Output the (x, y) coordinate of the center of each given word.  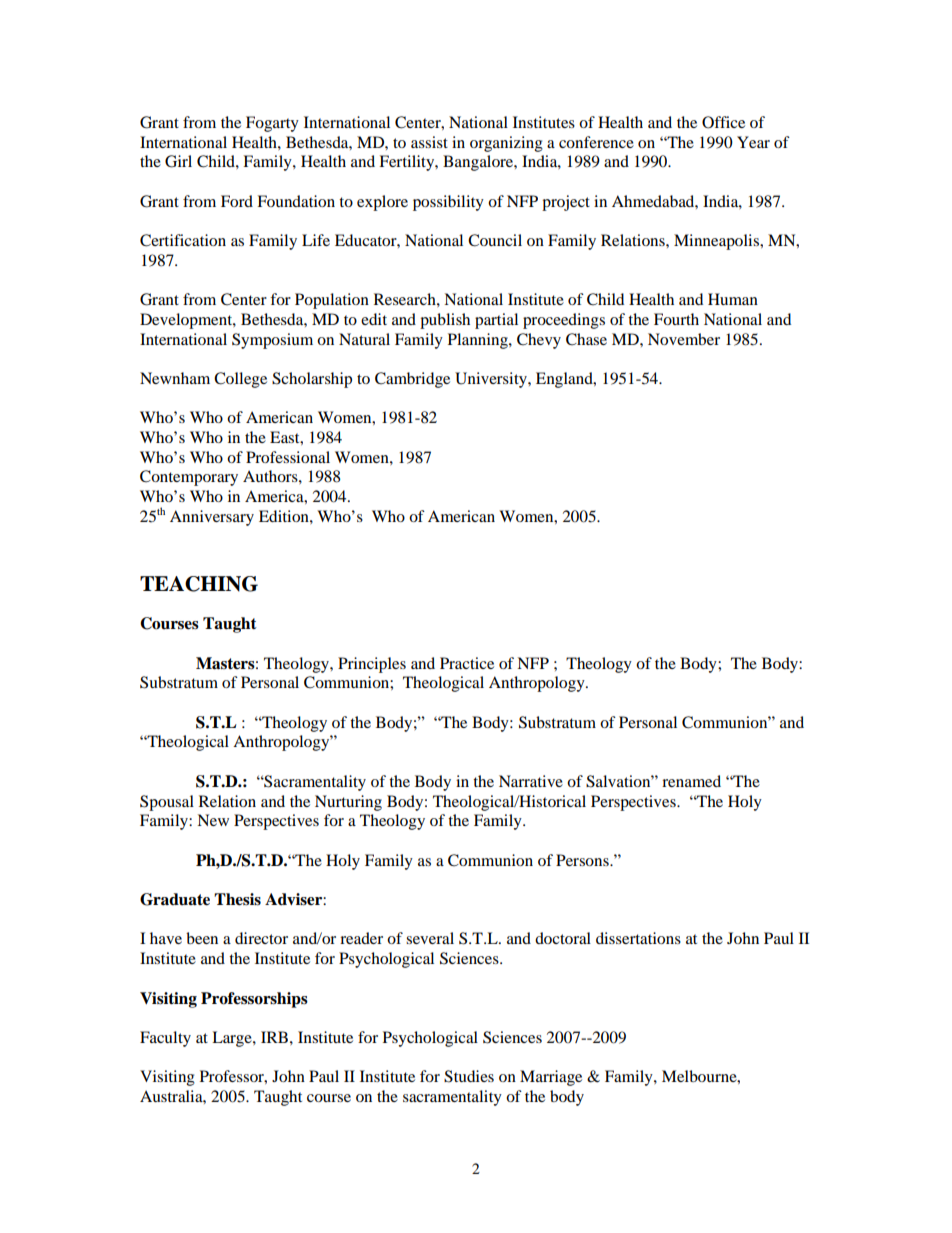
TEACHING (199, 584)
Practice (467, 663)
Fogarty (272, 124)
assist (429, 142)
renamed (691, 781)
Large (233, 1039)
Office (723, 122)
